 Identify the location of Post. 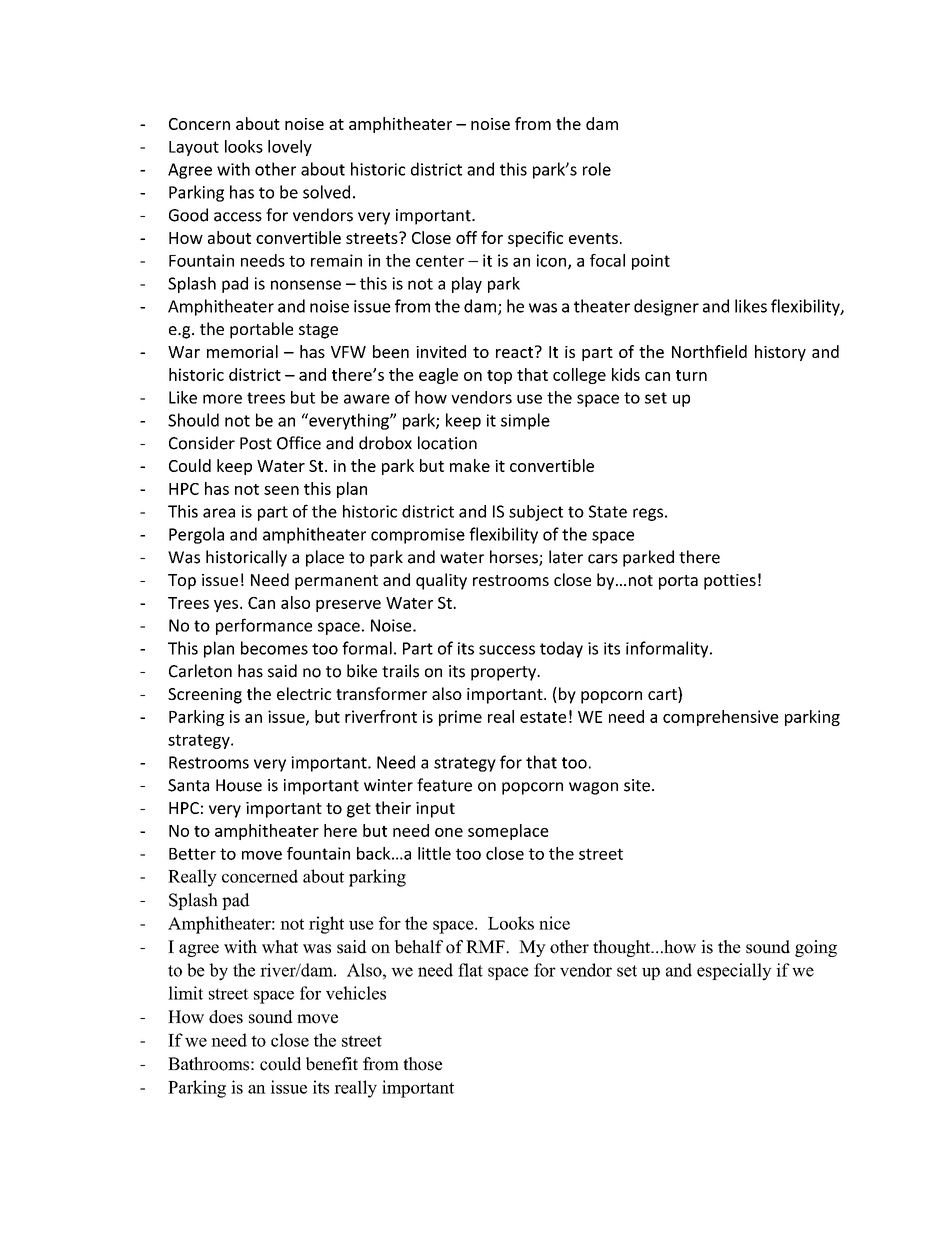
(256, 443).
